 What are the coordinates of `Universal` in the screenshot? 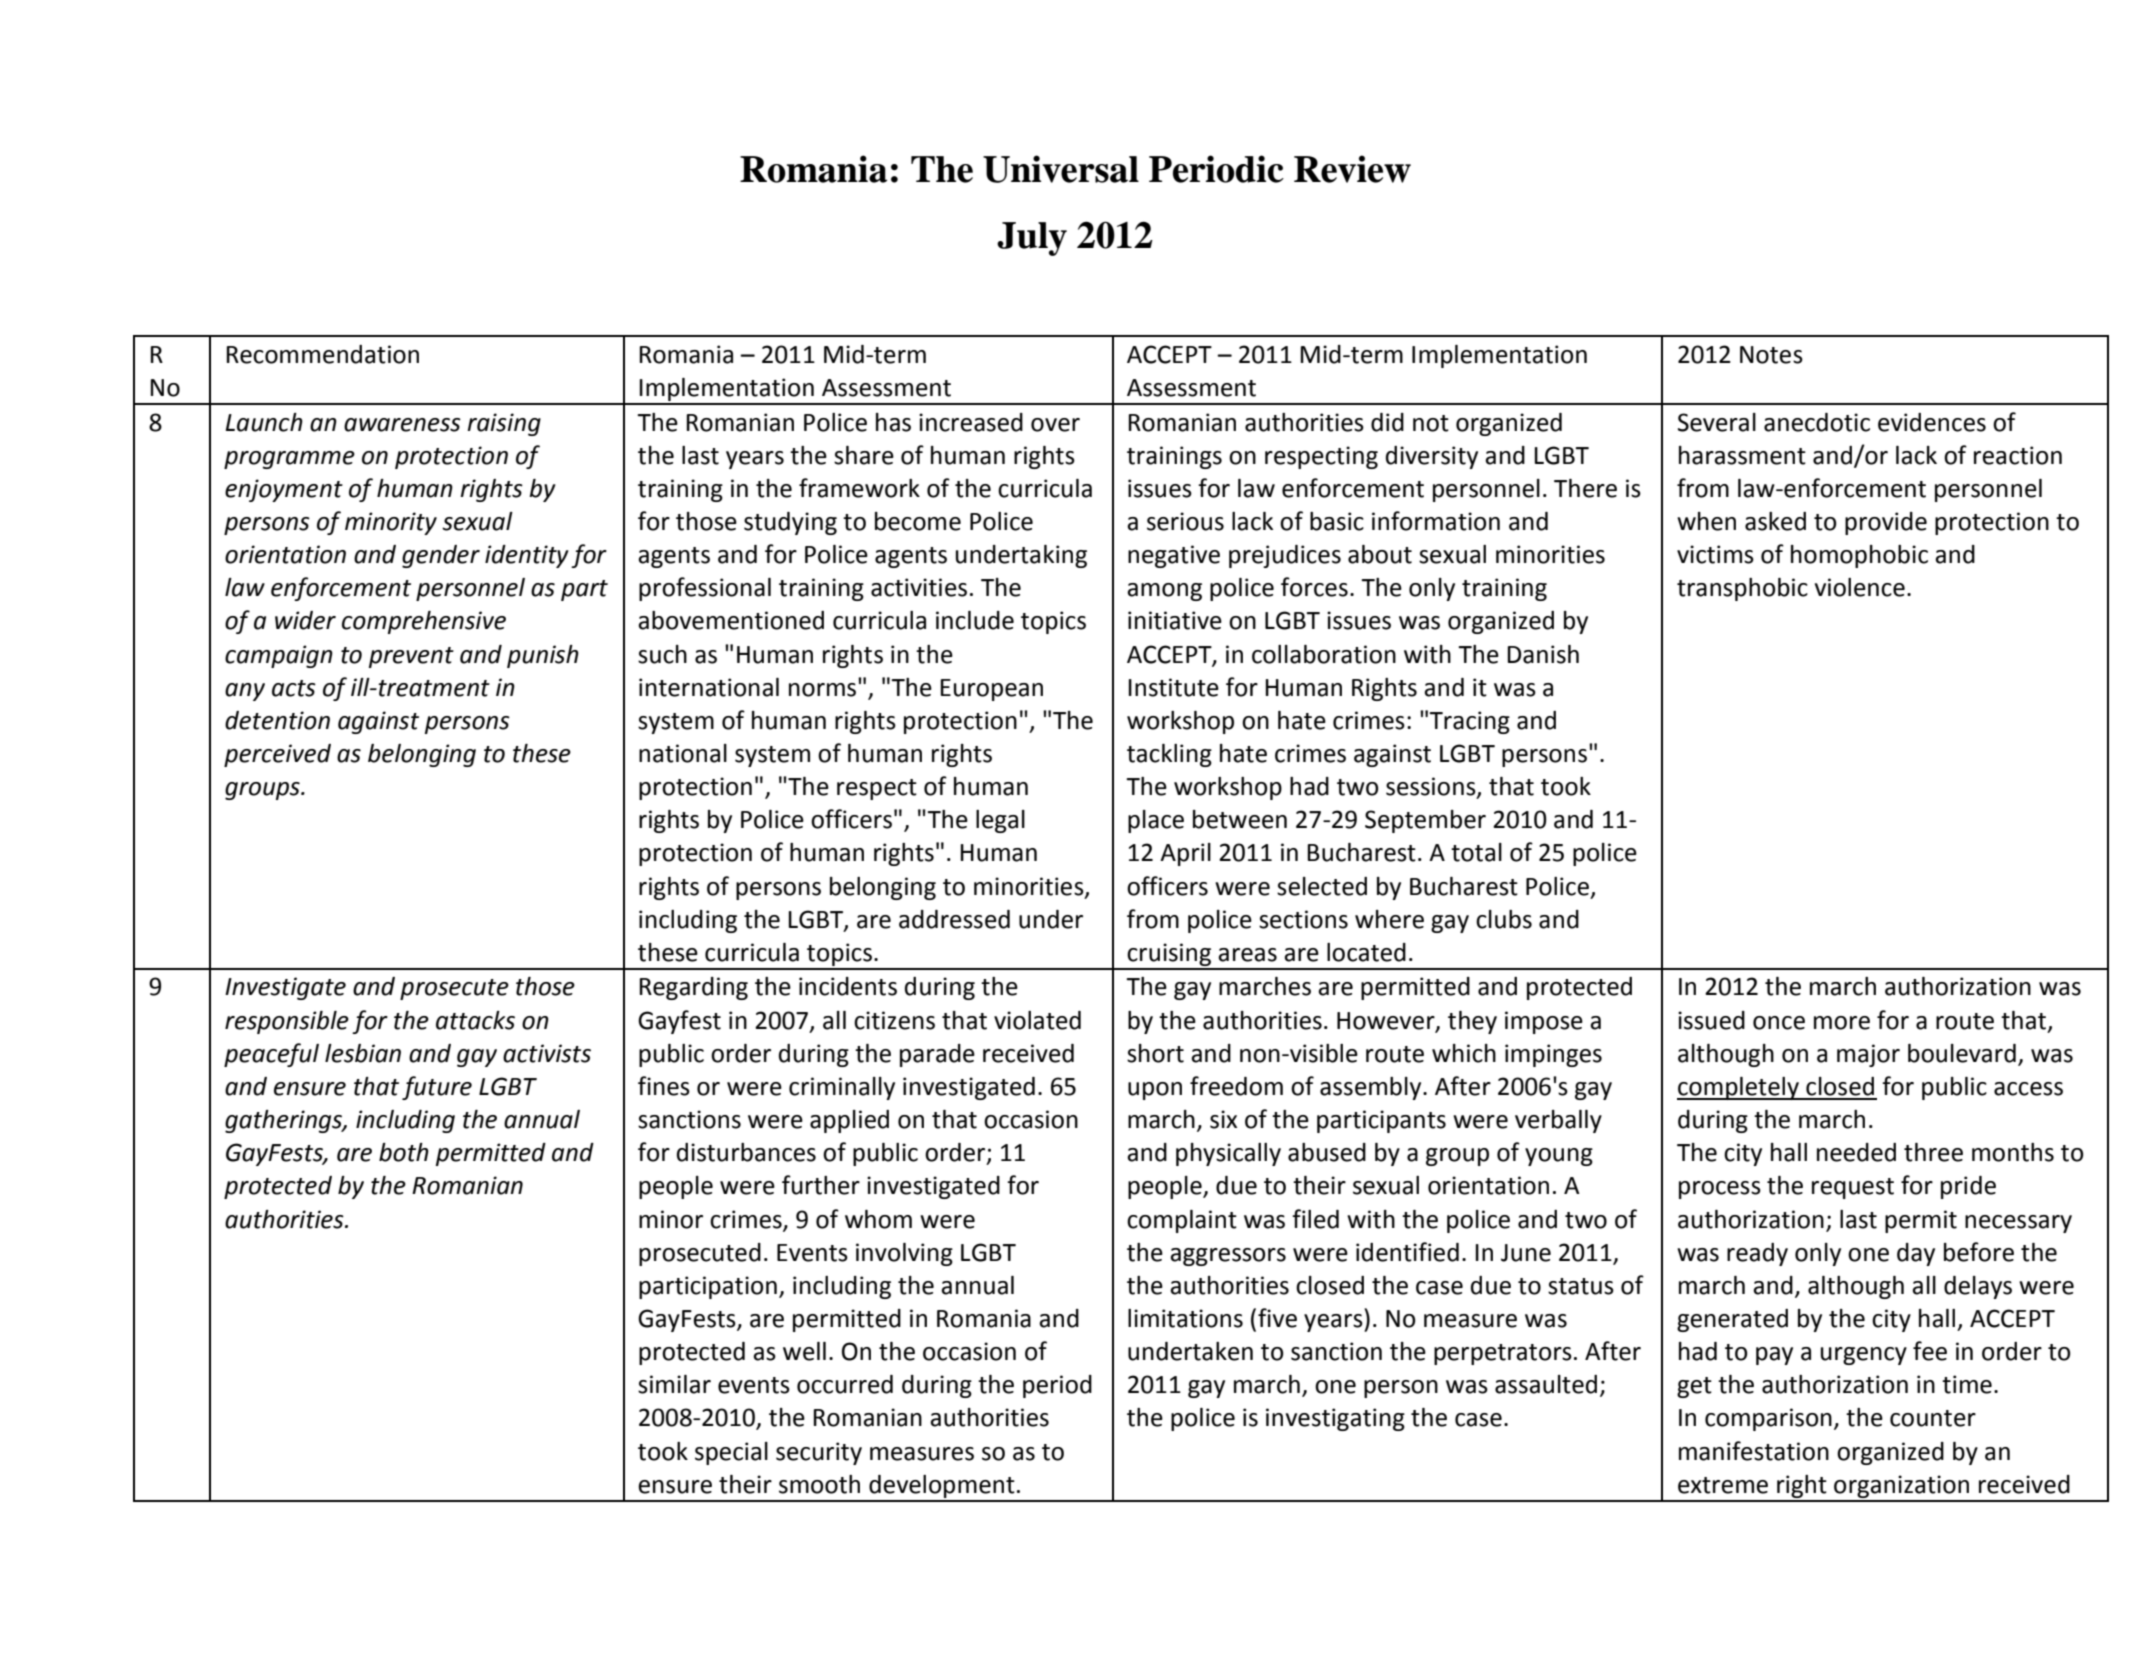 It's located at (1061, 169).
